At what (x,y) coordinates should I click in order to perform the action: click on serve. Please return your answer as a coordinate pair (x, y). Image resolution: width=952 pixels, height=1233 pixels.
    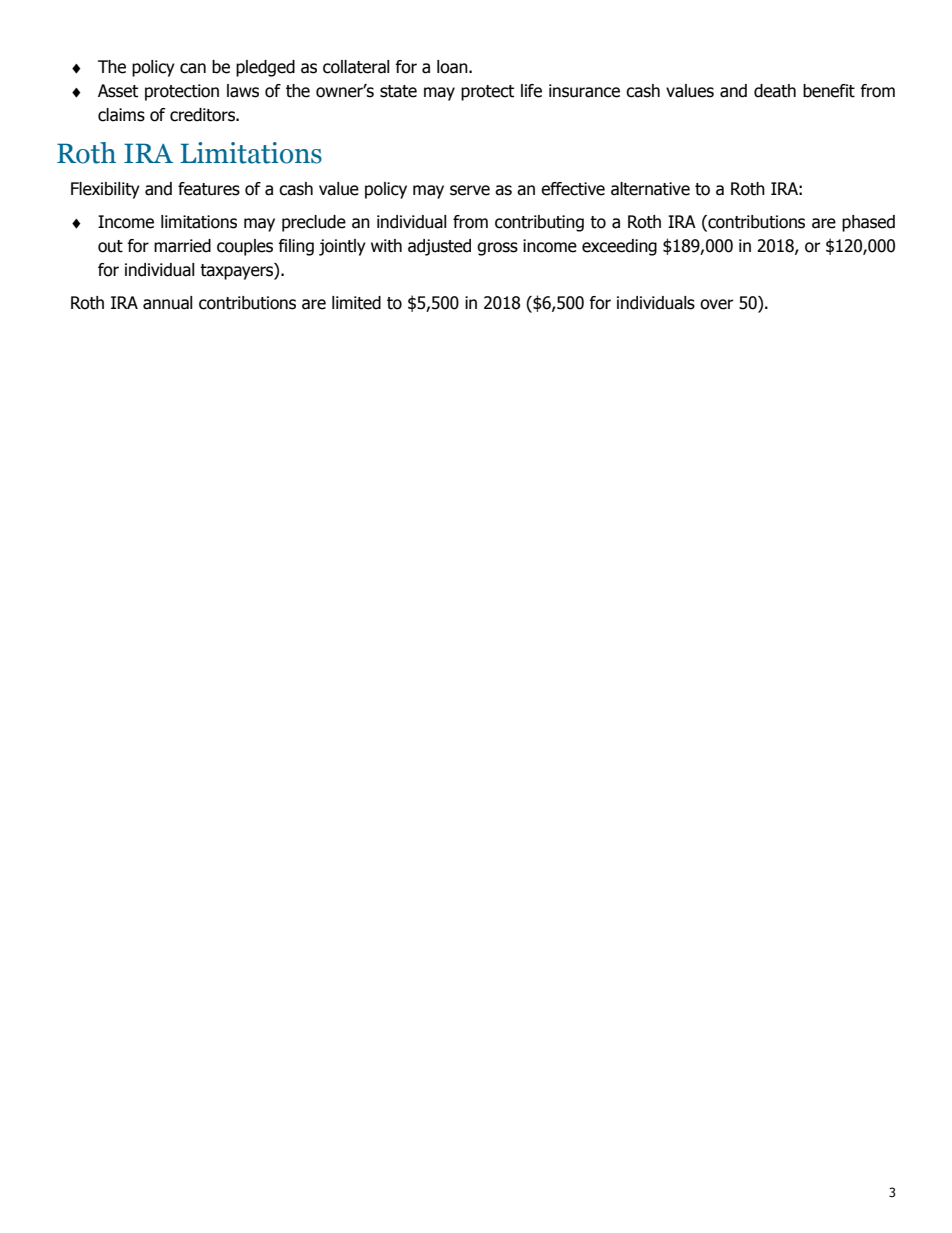
    Looking at the image, I should click on (470, 190).
